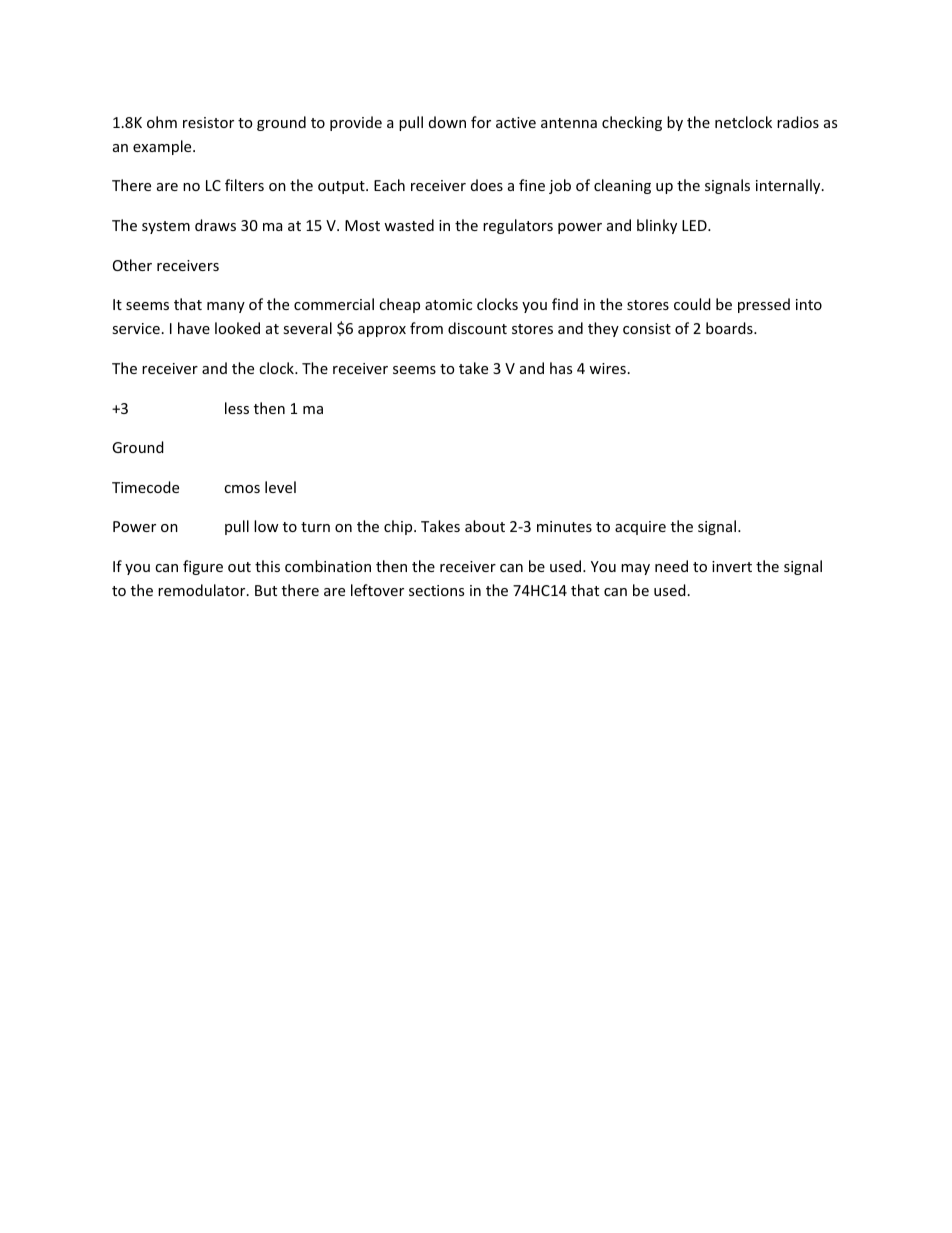 The width and height of the screenshot is (952, 1233). Describe the element at coordinates (481, 122) in the screenshot. I see `for` at that location.
